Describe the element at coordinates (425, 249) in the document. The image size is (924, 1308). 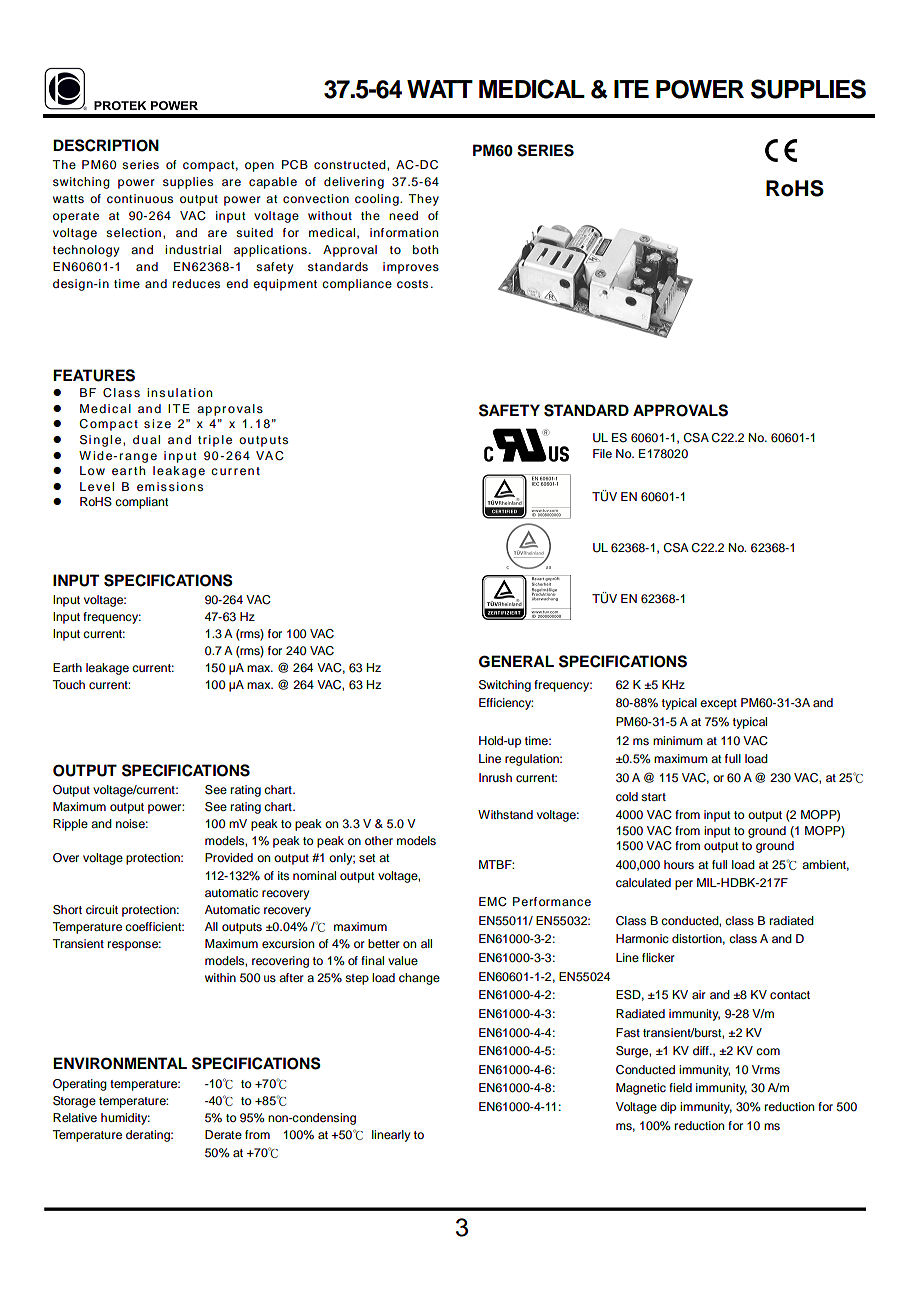
I see `both` at that location.
